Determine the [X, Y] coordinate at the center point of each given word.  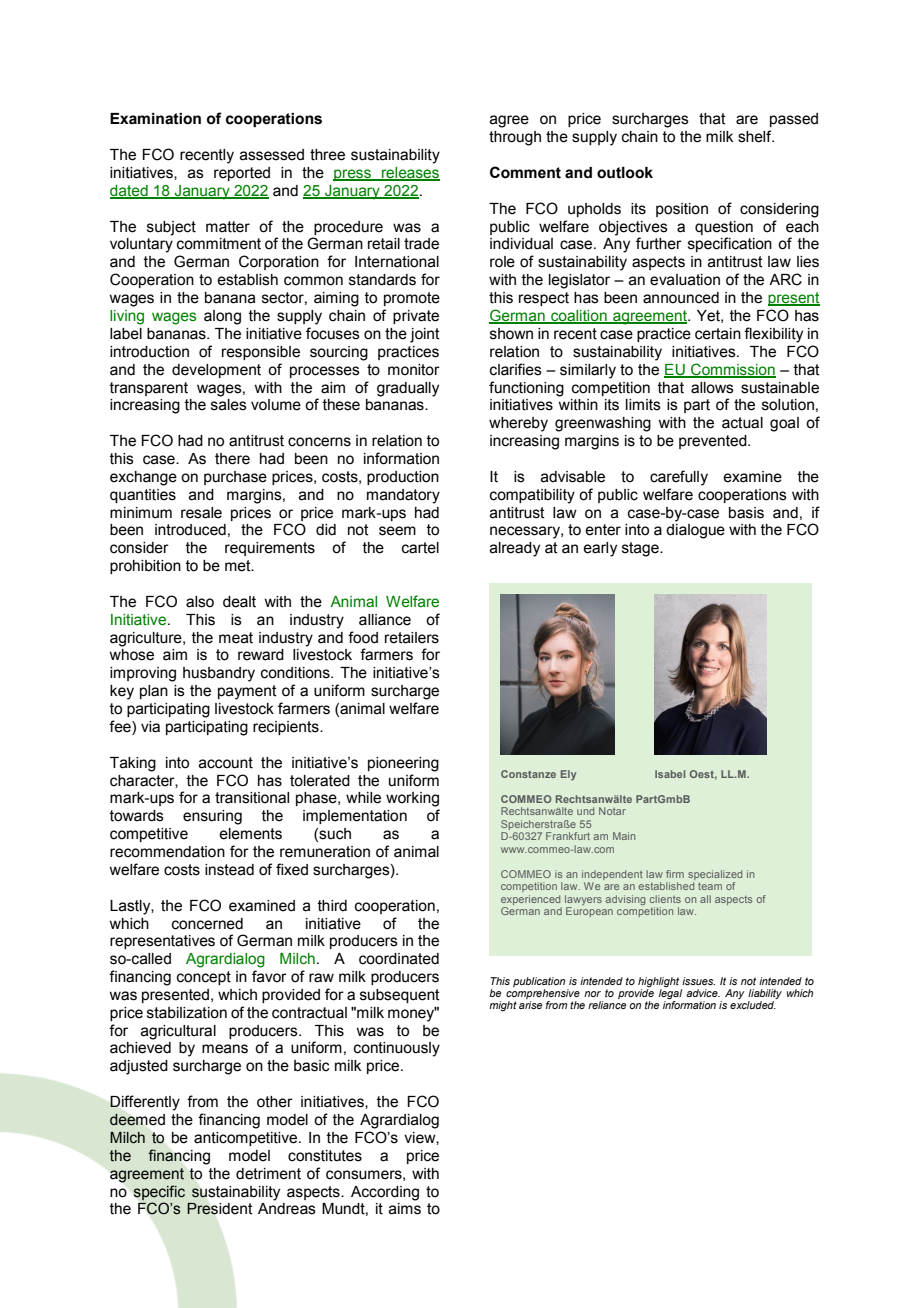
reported [242, 174]
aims [405, 1209]
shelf [756, 136]
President [220, 1208]
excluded [753, 1005]
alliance [385, 620]
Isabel [670, 774]
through [515, 138]
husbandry [219, 674]
